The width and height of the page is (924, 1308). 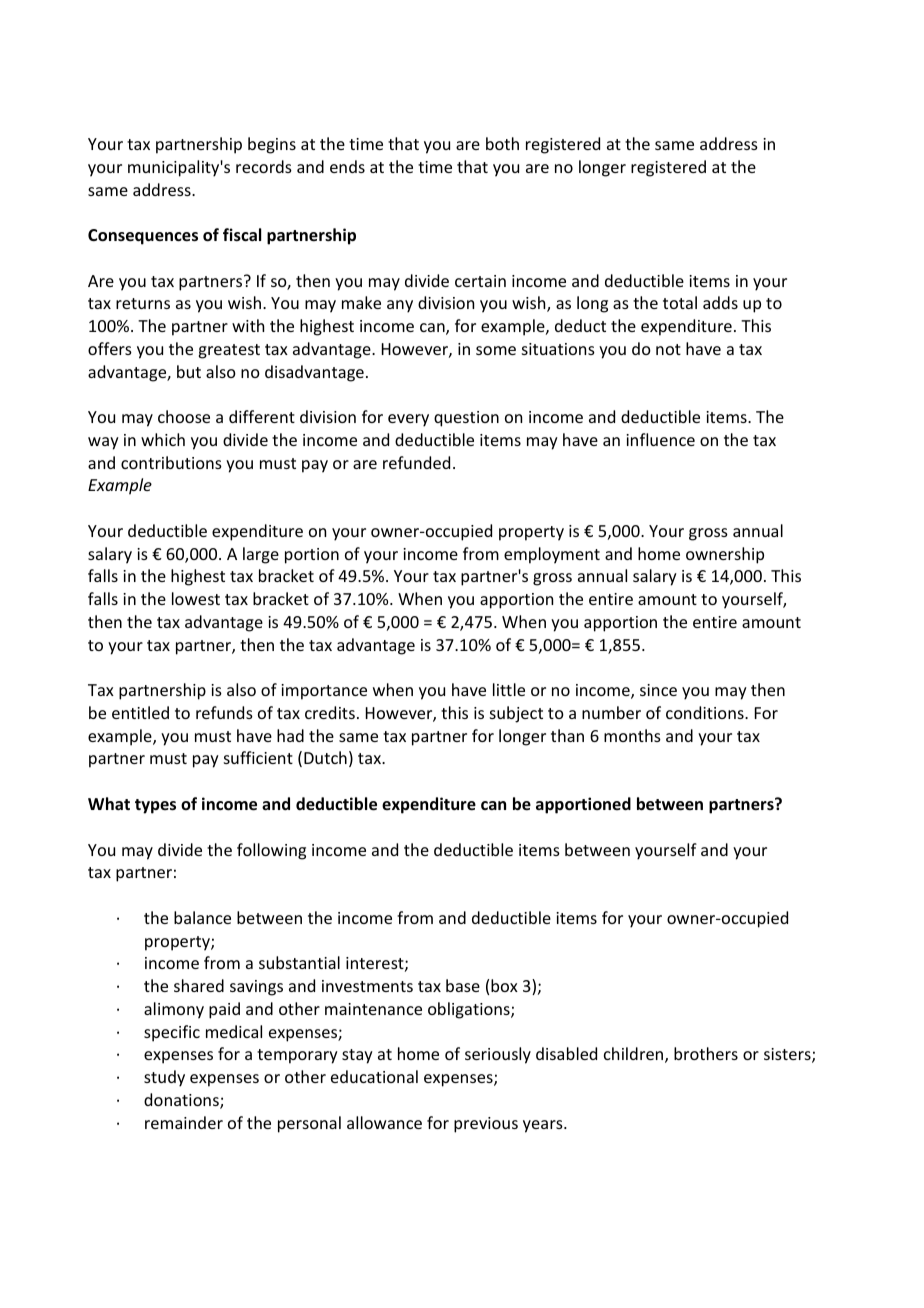 I want to click on both, so click(x=502, y=143).
